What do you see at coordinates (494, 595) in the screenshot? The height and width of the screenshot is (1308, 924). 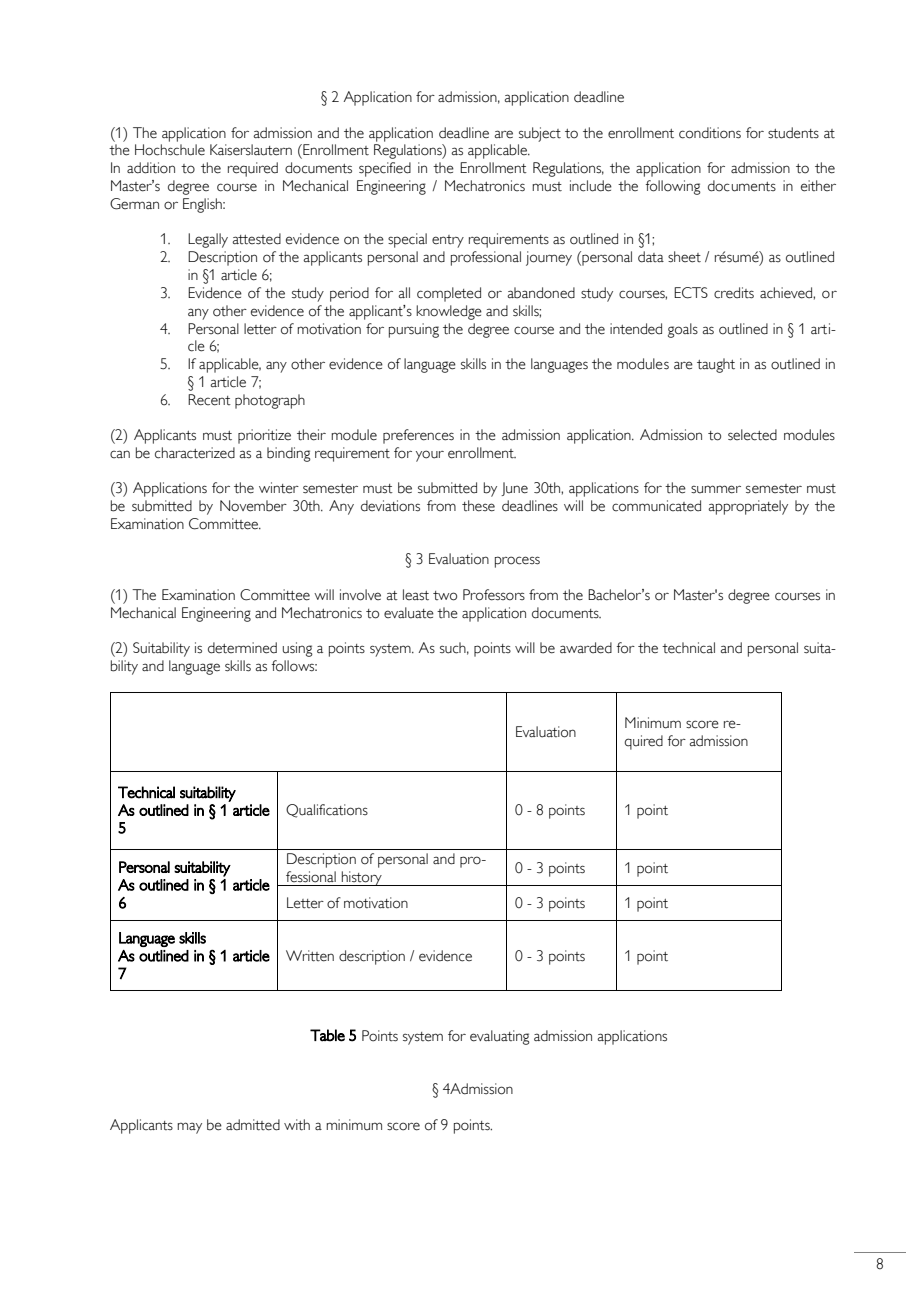 I see `Professors` at bounding box center [494, 595].
